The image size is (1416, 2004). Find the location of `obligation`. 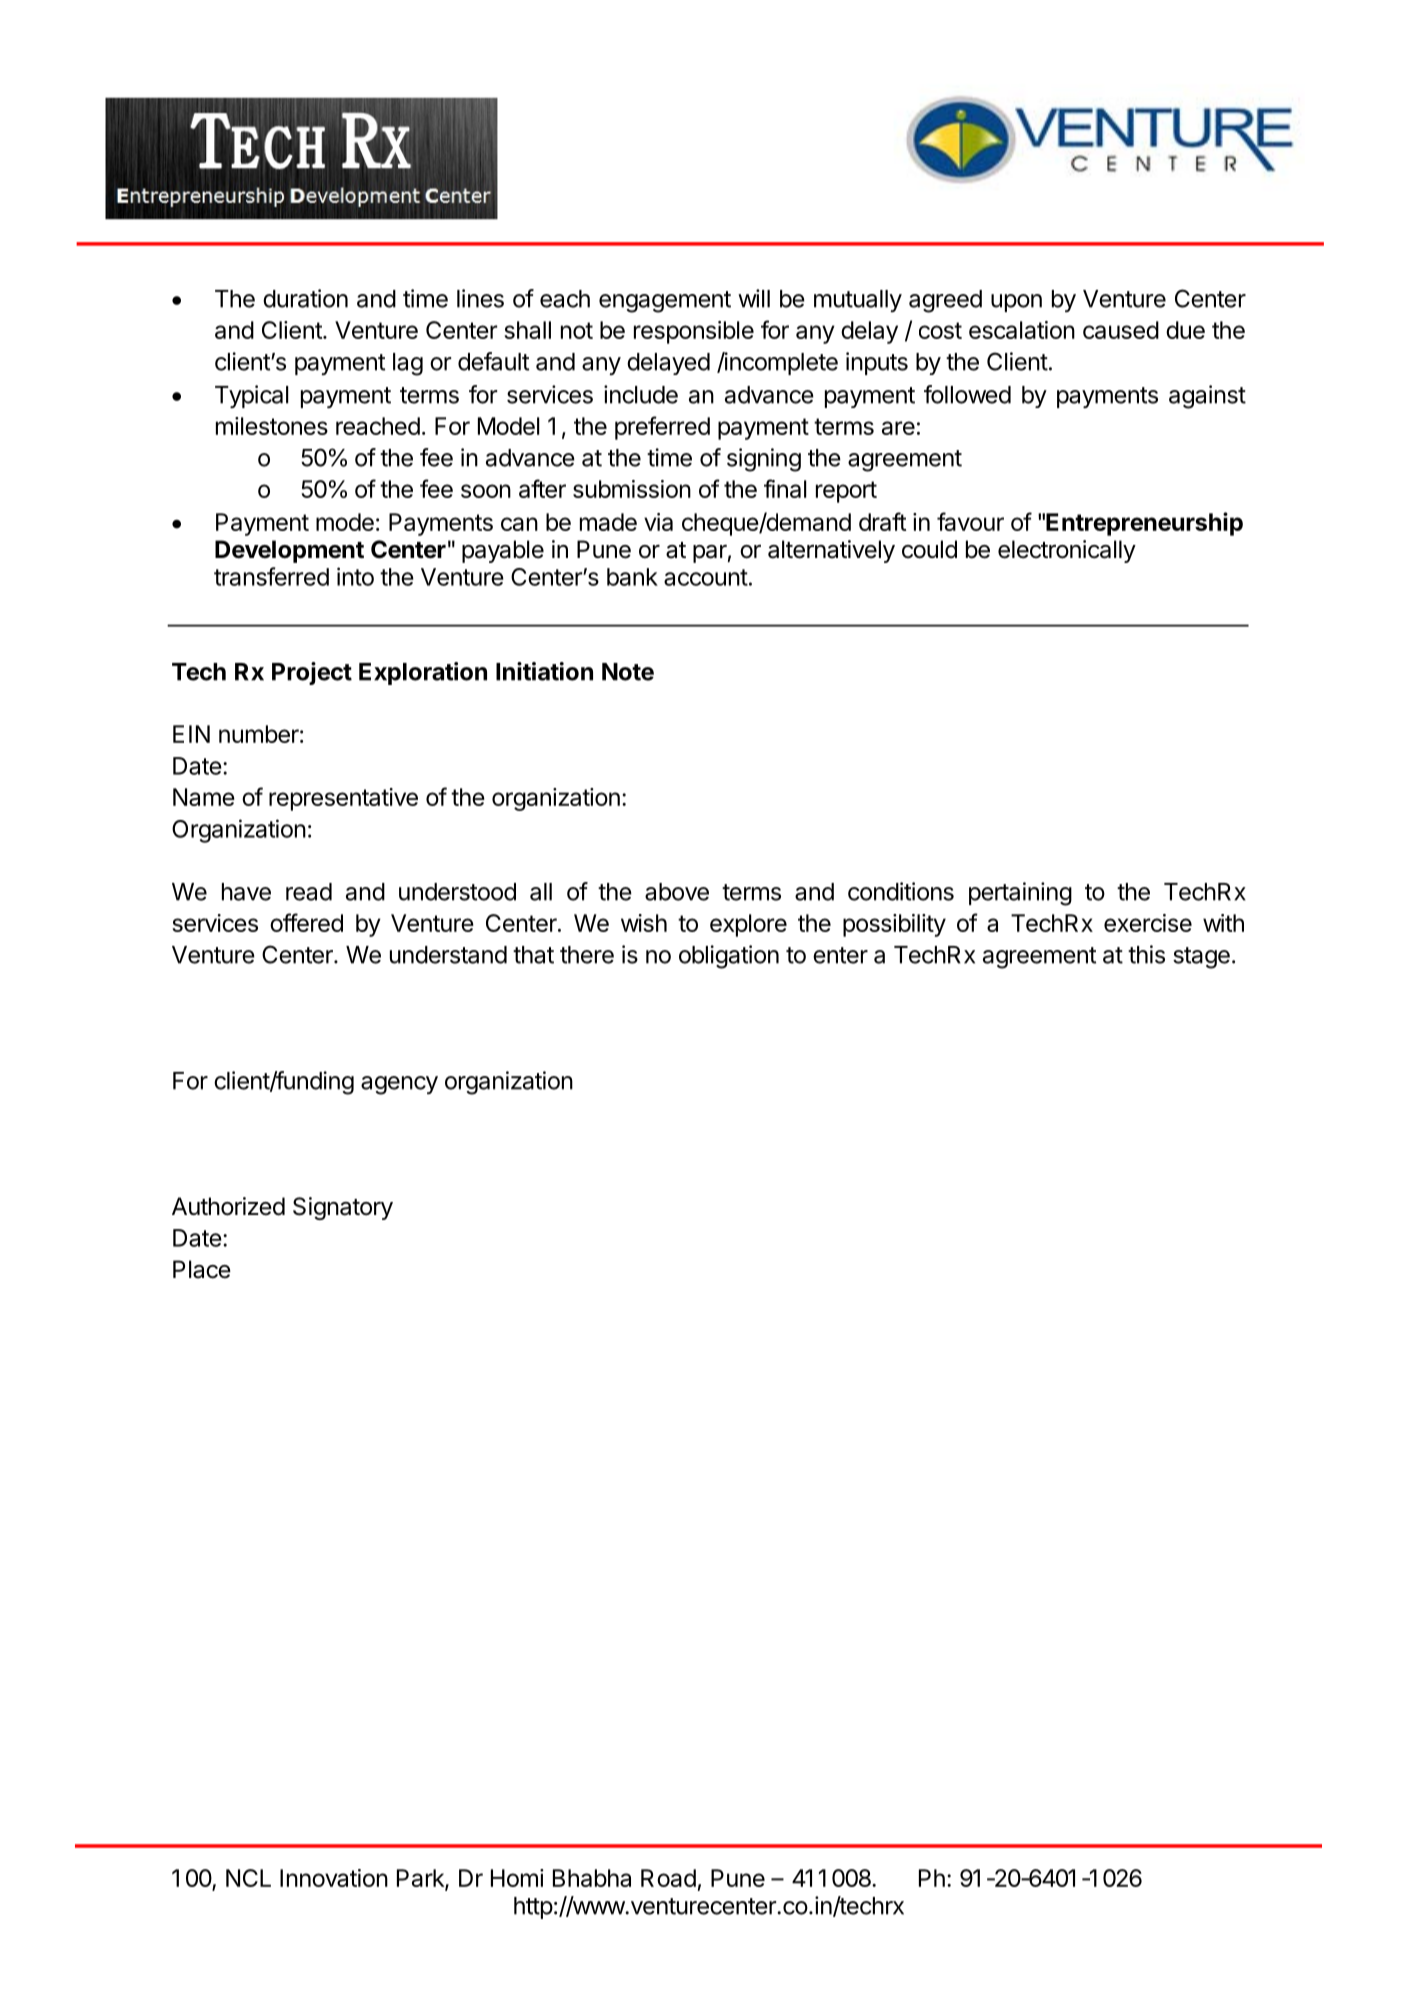

obligation is located at coordinates (729, 957).
